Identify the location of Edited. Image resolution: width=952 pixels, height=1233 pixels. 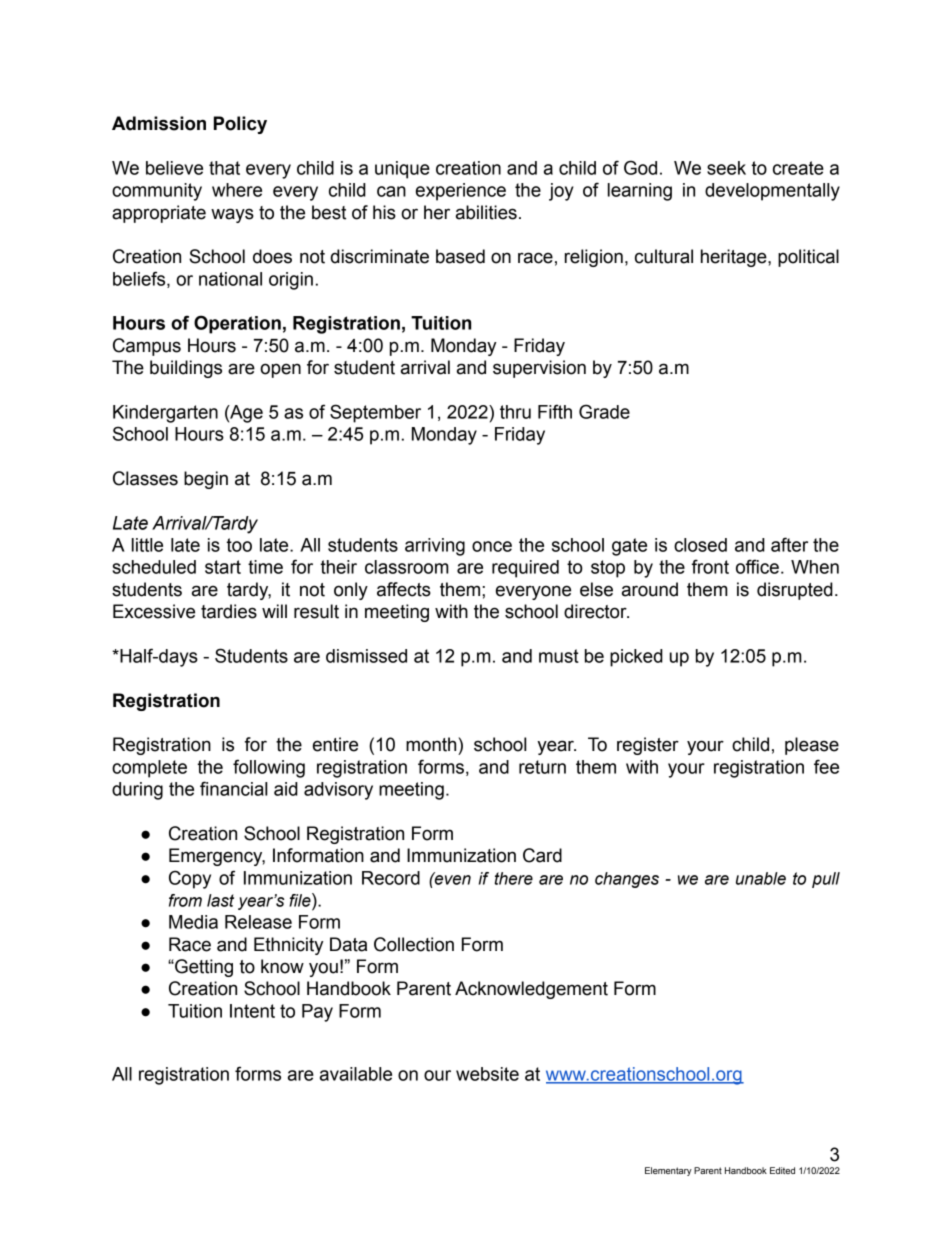
(782, 1170).
